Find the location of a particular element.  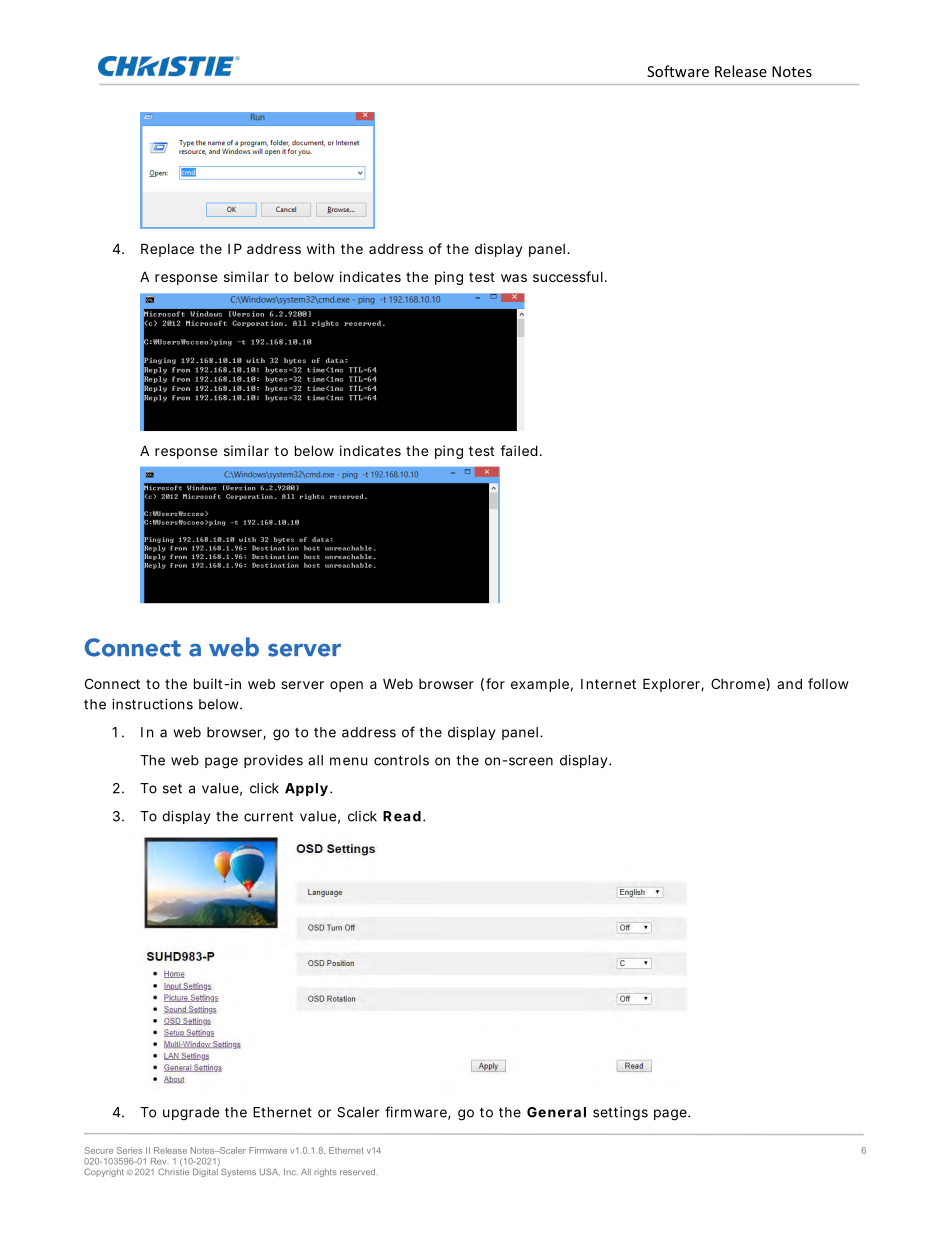

Connect is located at coordinates (112, 683).
